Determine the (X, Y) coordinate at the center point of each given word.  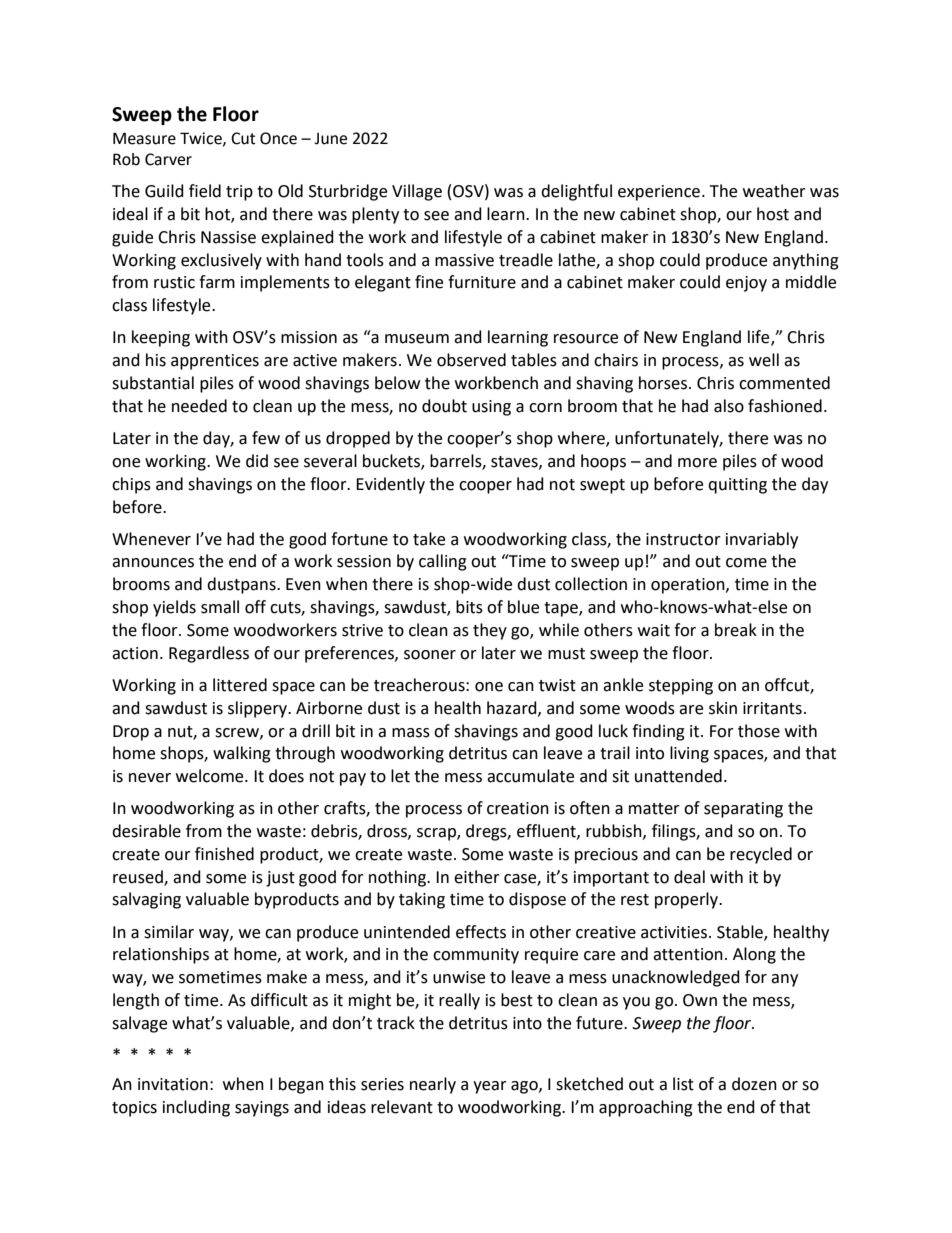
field (205, 191)
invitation (173, 1084)
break (736, 630)
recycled (761, 855)
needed (199, 406)
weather (774, 191)
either (477, 877)
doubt (444, 406)
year (490, 1087)
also (729, 406)
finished (224, 854)
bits (469, 607)
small (220, 607)
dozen (754, 1084)
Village (417, 192)
